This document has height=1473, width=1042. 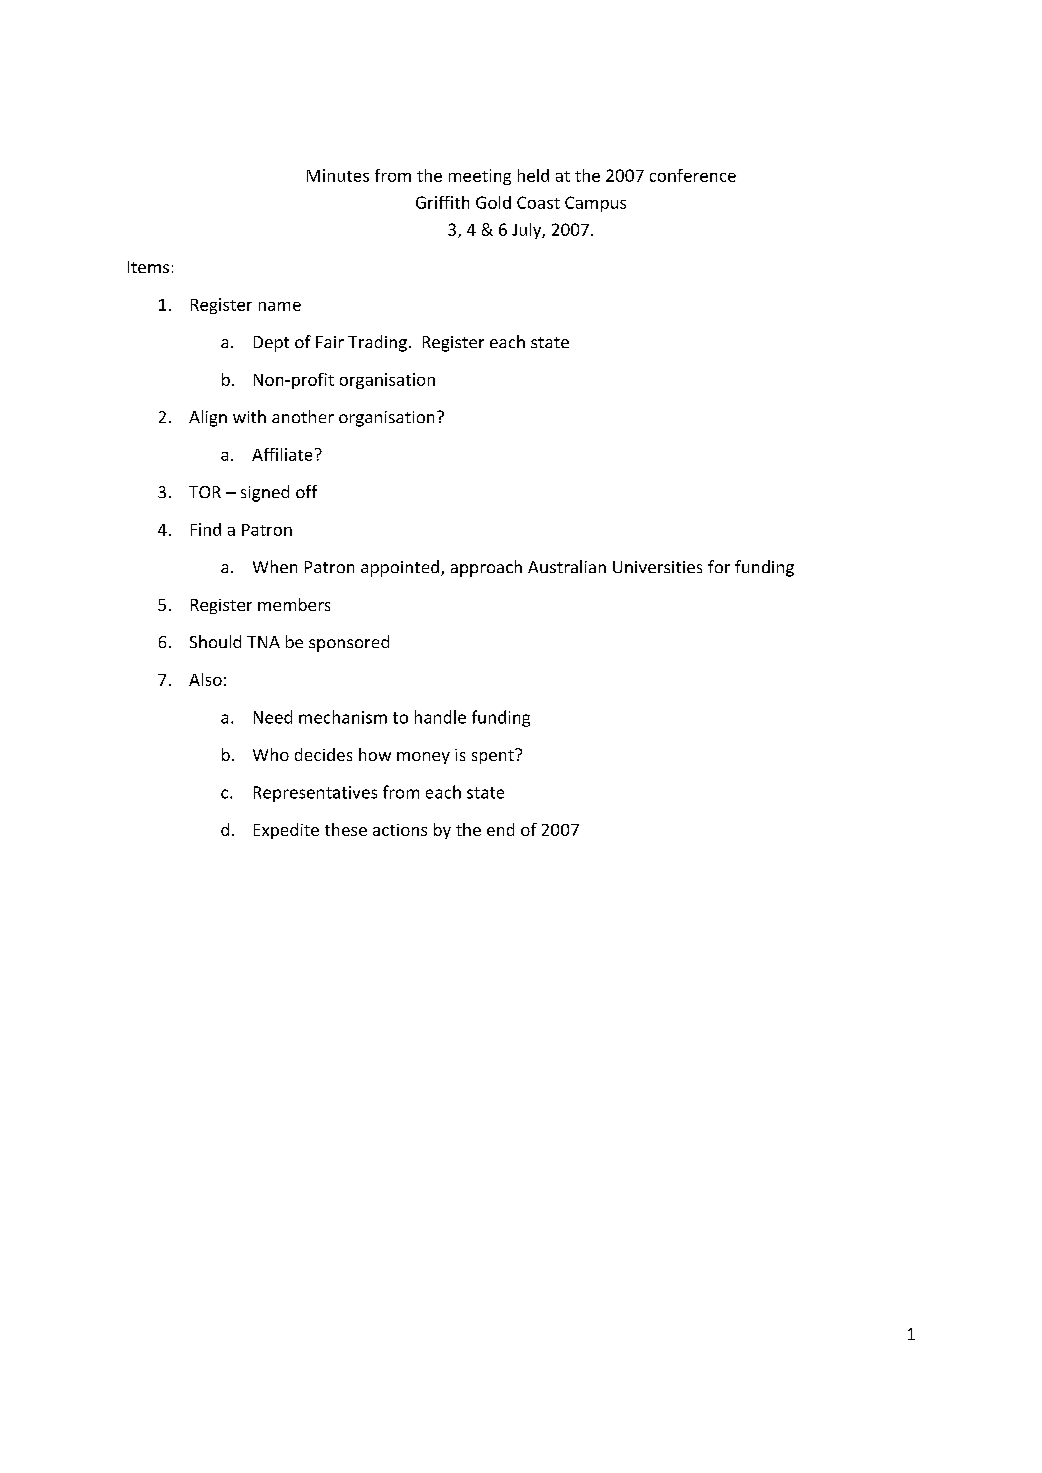 I want to click on Griffith, so click(x=442, y=202).
